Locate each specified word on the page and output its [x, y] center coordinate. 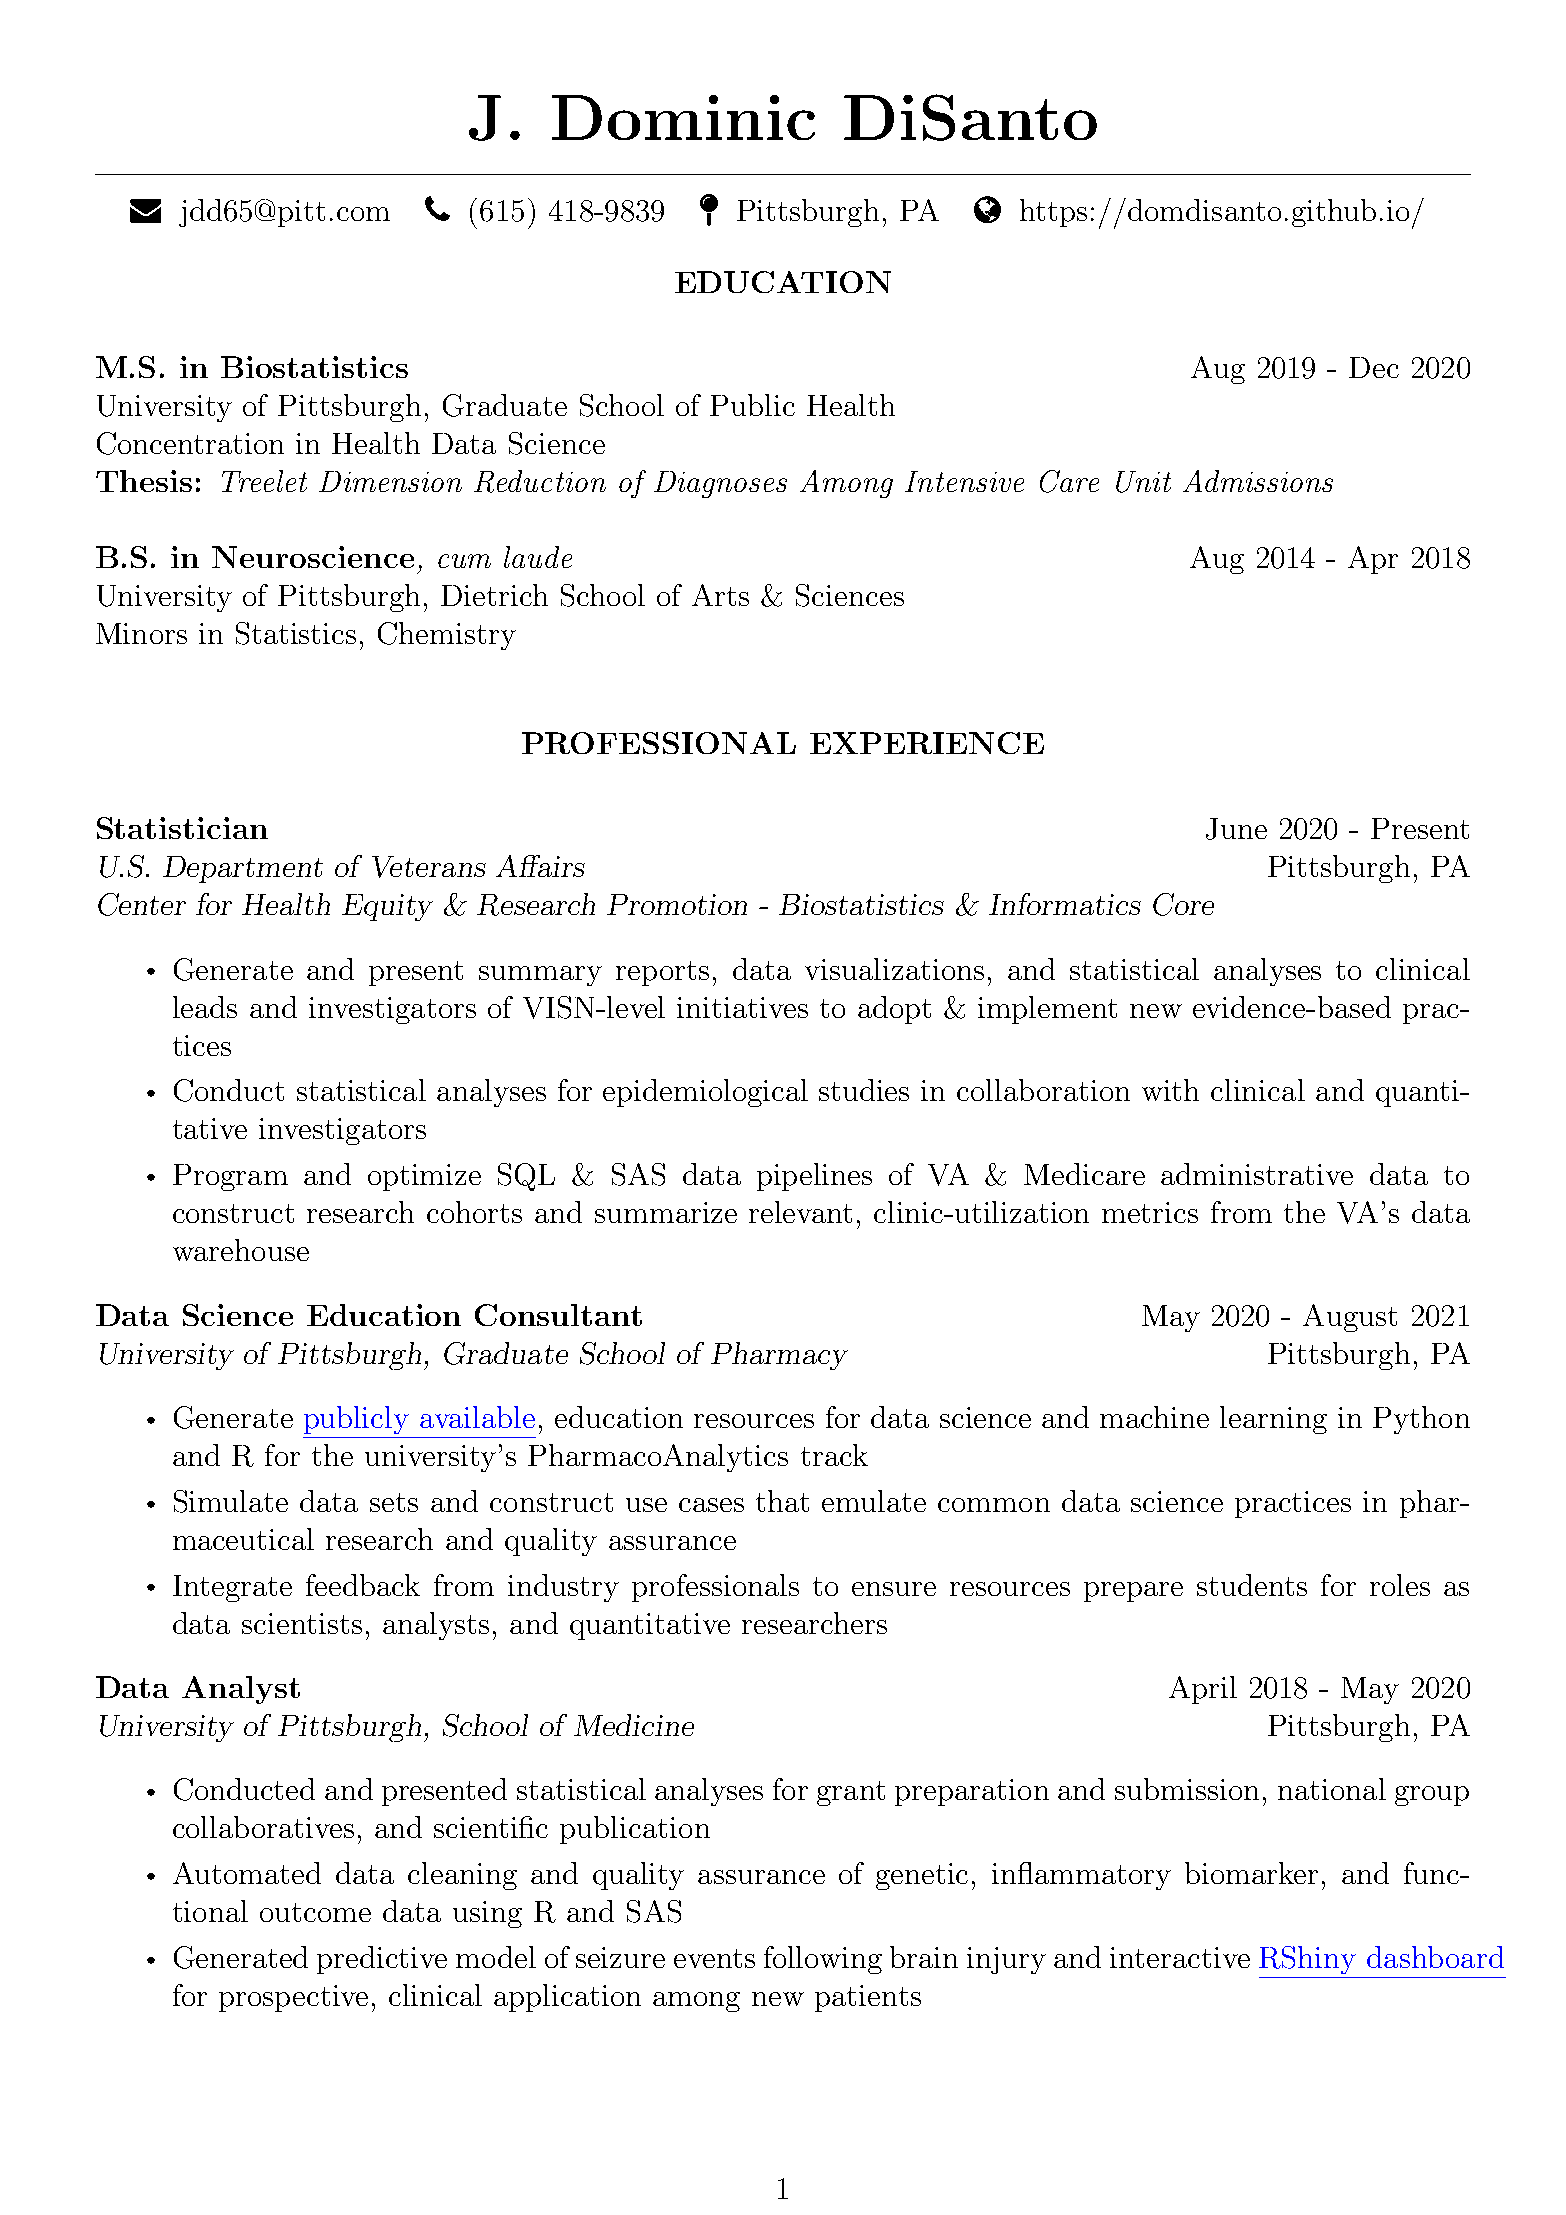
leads [205, 1007]
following [823, 1960]
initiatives [742, 1007]
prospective [293, 1998]
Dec [1374, 367]
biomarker [1251, 1873]
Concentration [190, 443]
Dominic [683, 117]
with [1170, 1090]
